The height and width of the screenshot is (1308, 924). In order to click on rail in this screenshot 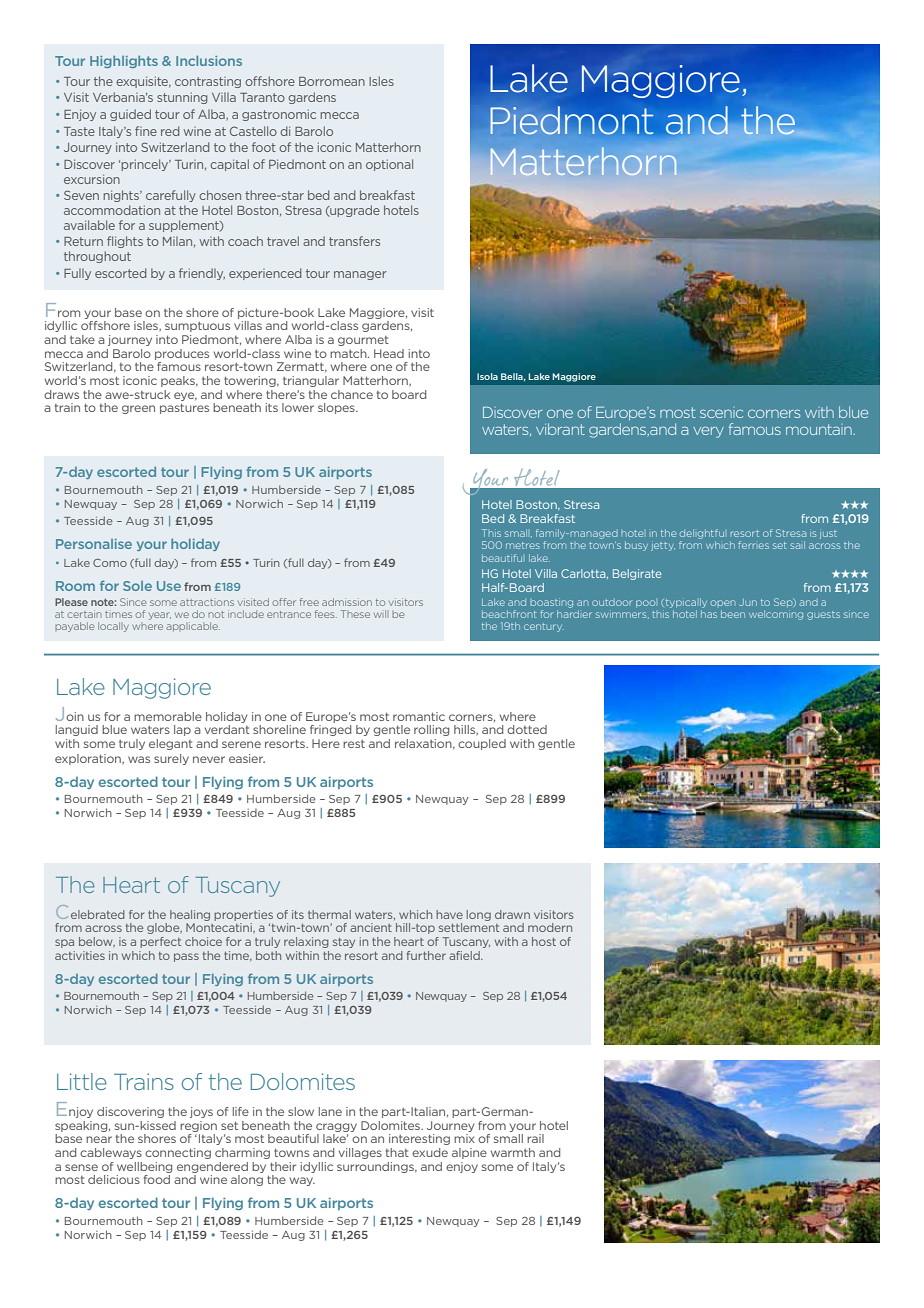, I will do `click(535, 1138)`.
